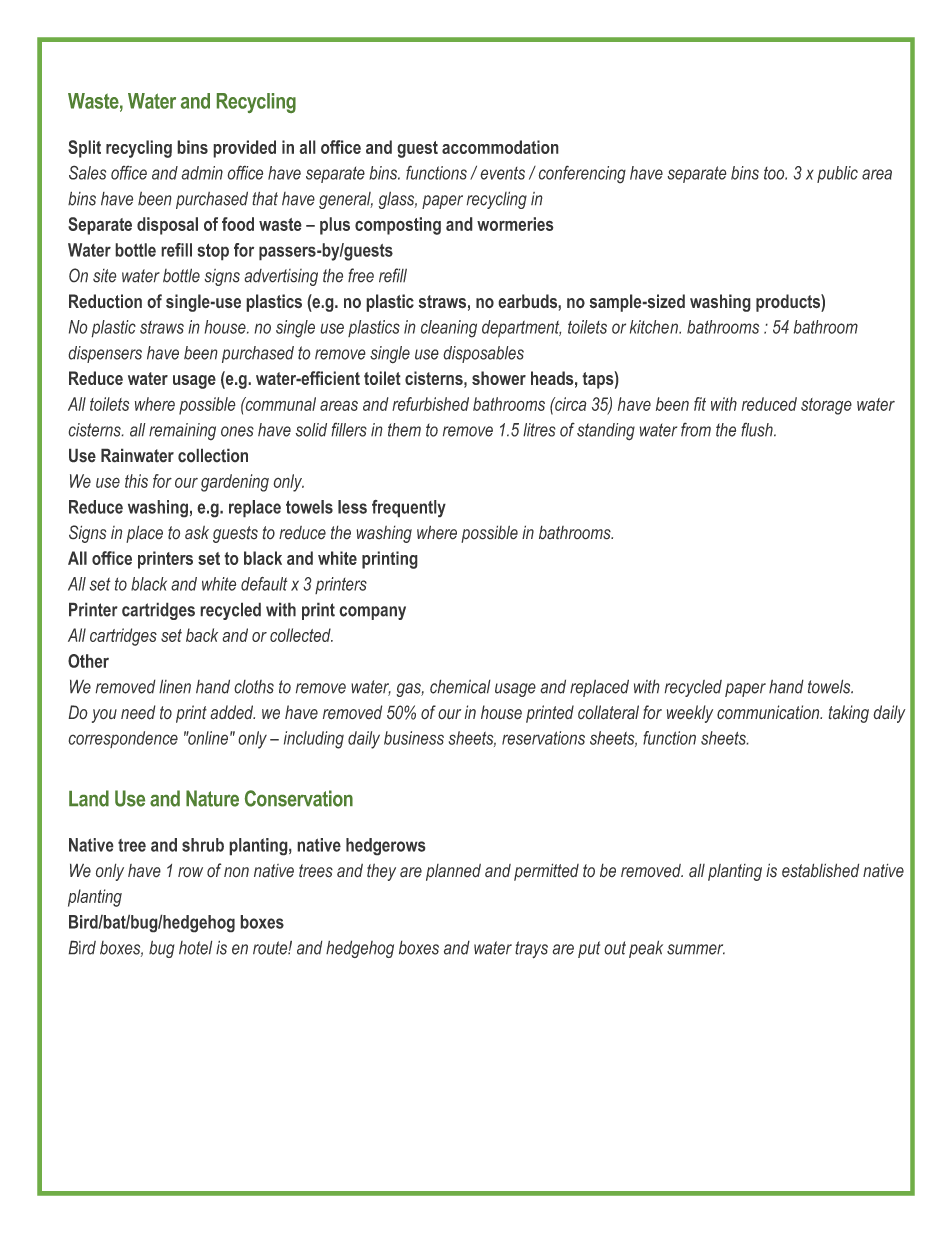  I want to click on admin, so click(202, 173).
